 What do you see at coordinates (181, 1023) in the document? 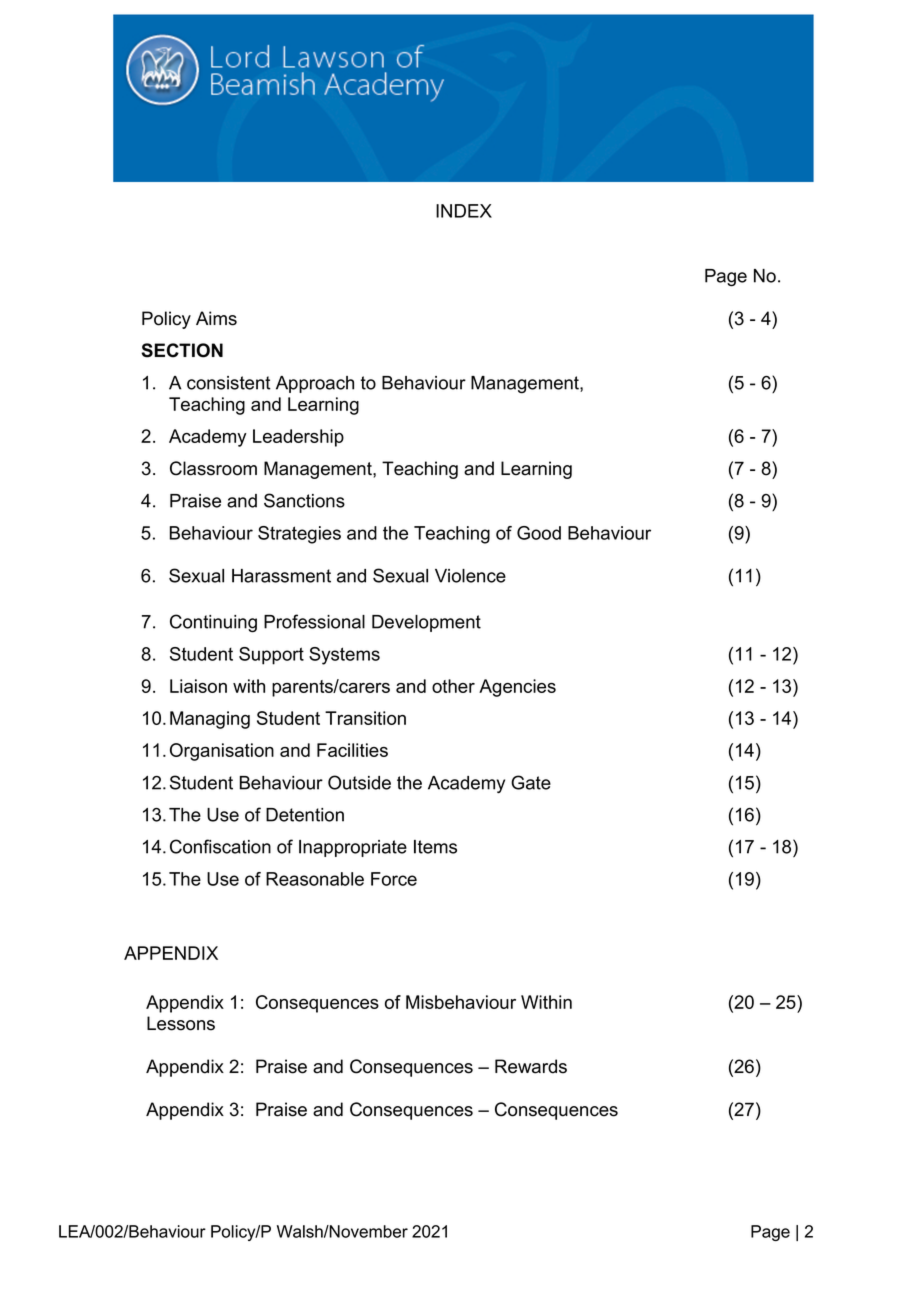
I see `Lessons` at bounding box center [181, 1023].
